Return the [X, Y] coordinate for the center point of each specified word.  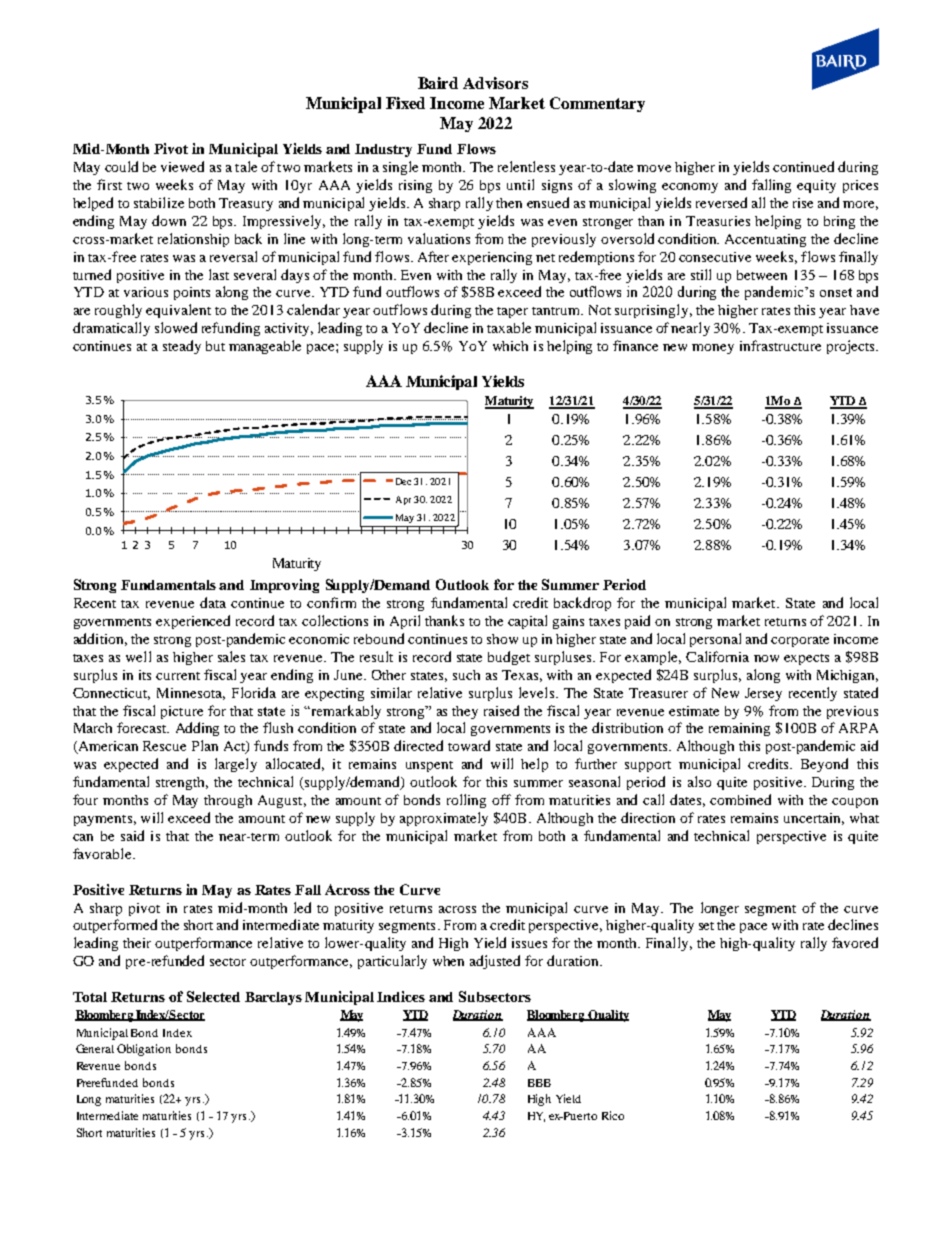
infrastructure [780, 345]
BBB [539, 1083]
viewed [182, 166]
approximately [444, 819]
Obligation [144, 1050]
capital [527, 622]
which [510, 346]
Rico [613, 1115]
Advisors [495, 83]
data [213, 602]
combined [740, 799]
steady [182, 347]
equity [816, 186]
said [132, 835]
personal [715, 640]
